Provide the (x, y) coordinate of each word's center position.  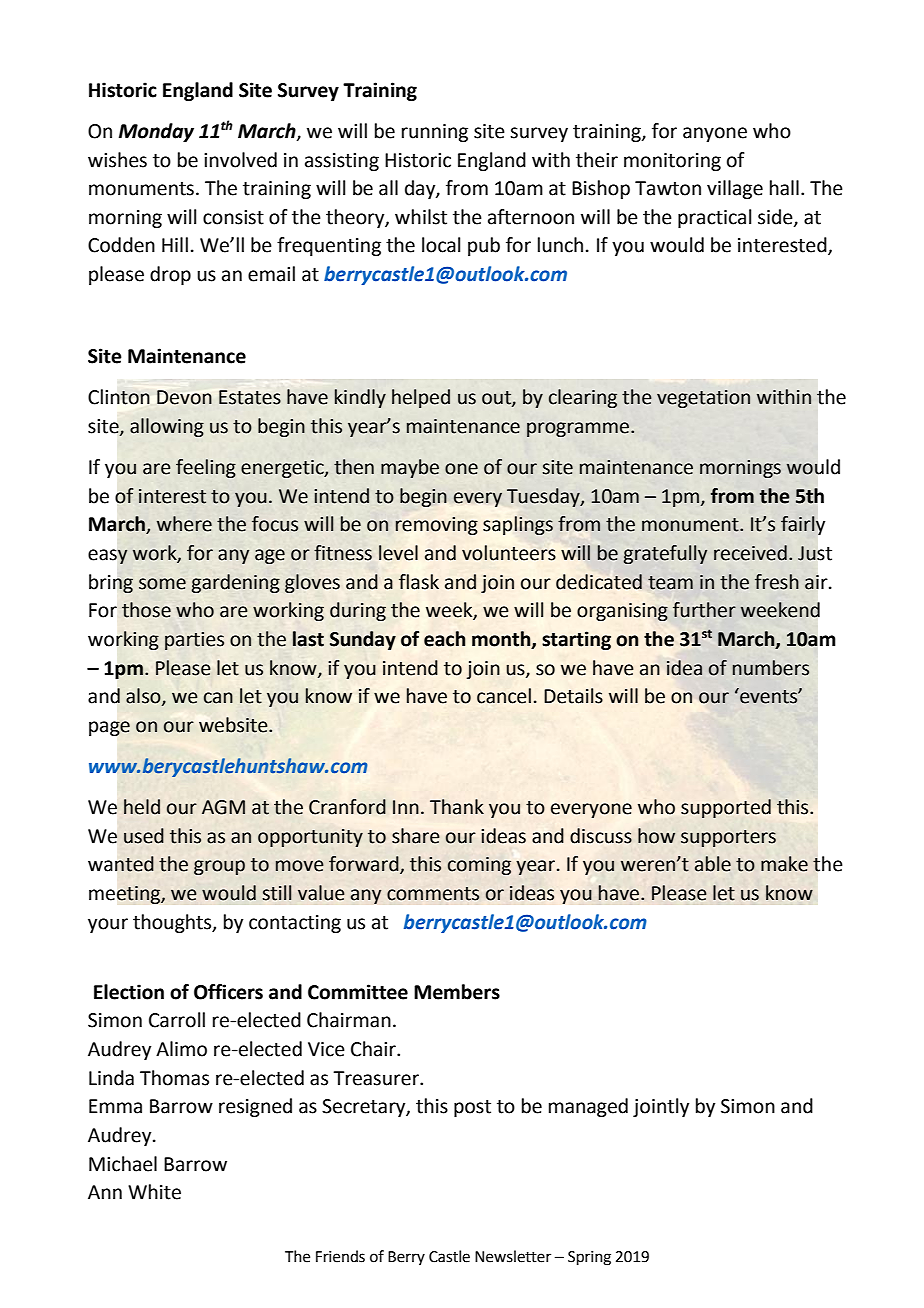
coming (479, 866)
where (184, 524)
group (219, 867)
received (750, 553)
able (713, 864)
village (735, 189)
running (435, 133)
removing (436, 526)
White (154, 1192)
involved (240, 160)
